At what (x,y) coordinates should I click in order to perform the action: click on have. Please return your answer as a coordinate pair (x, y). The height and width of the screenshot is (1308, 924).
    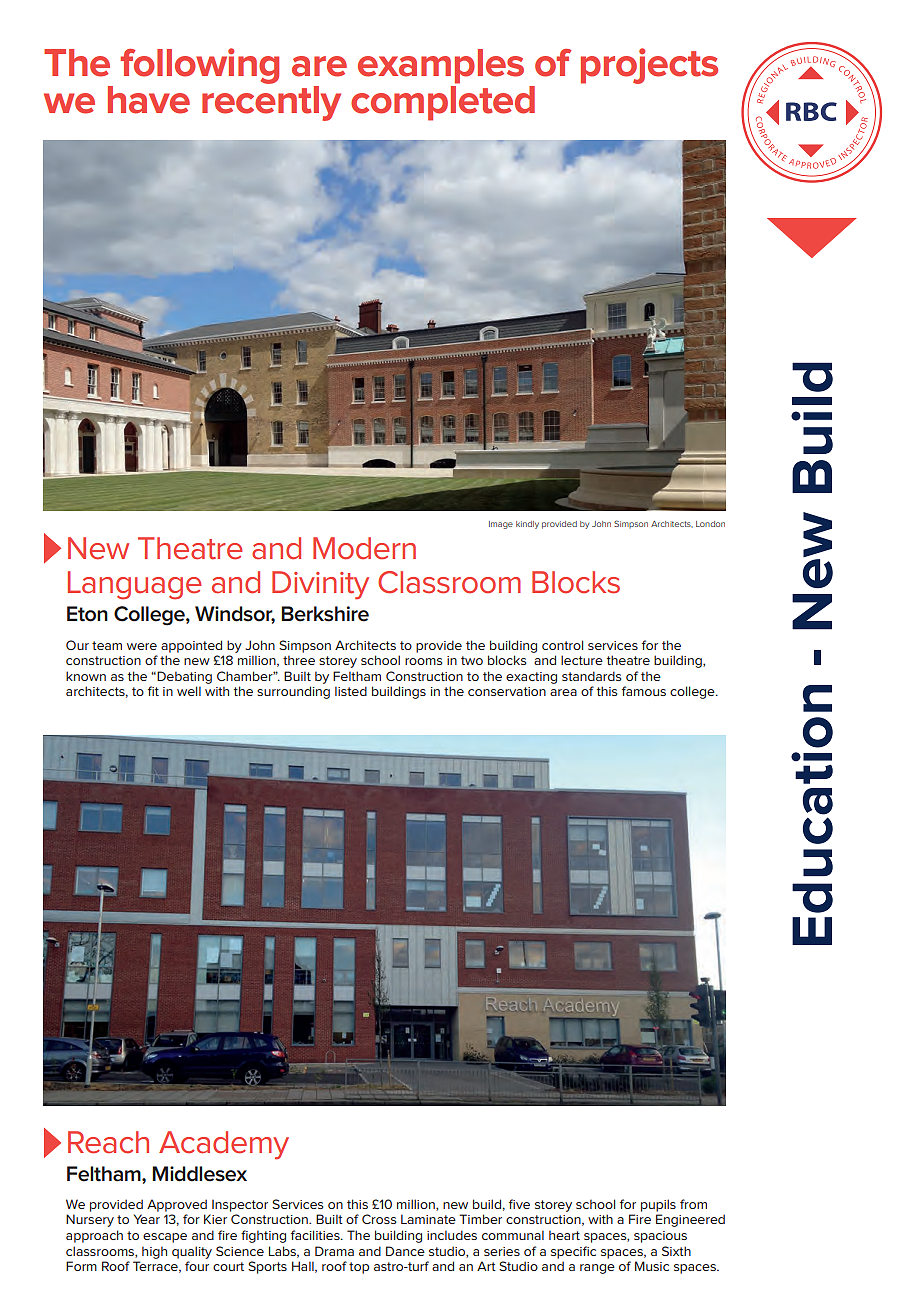
    Looking at the image, I should click on (149, 100).
